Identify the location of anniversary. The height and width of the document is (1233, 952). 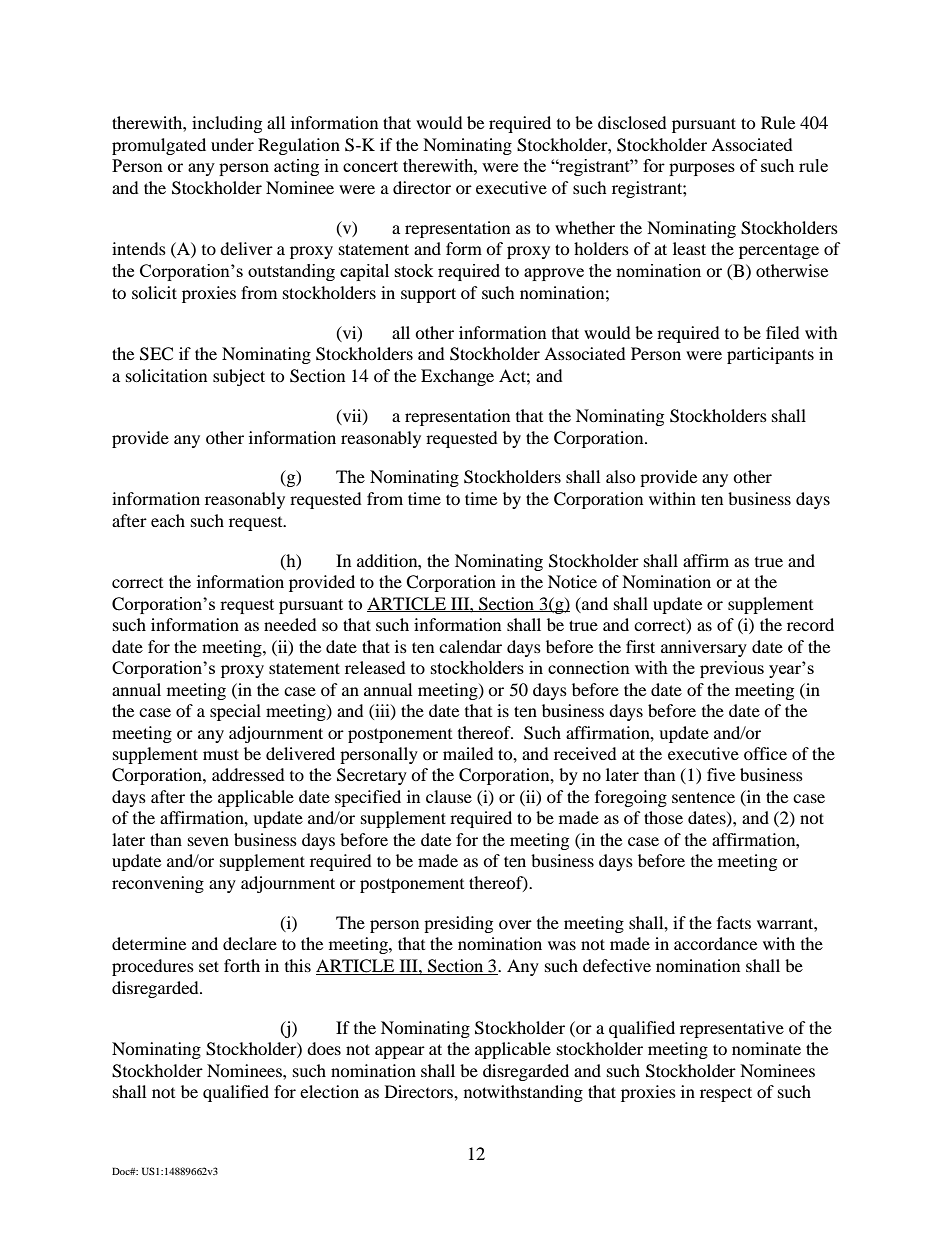
(704, 648).
